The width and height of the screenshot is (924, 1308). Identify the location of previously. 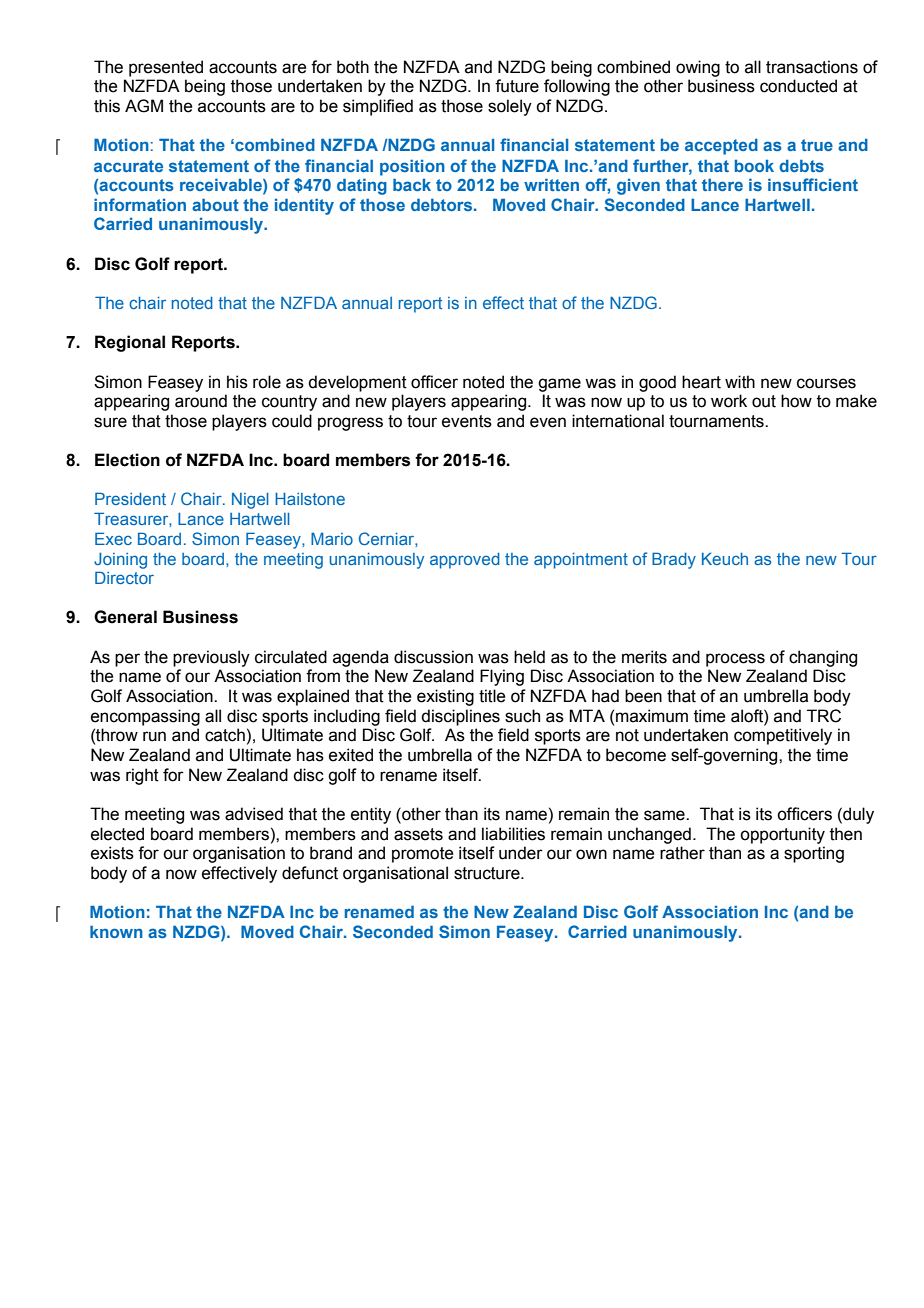
(211, 658).
